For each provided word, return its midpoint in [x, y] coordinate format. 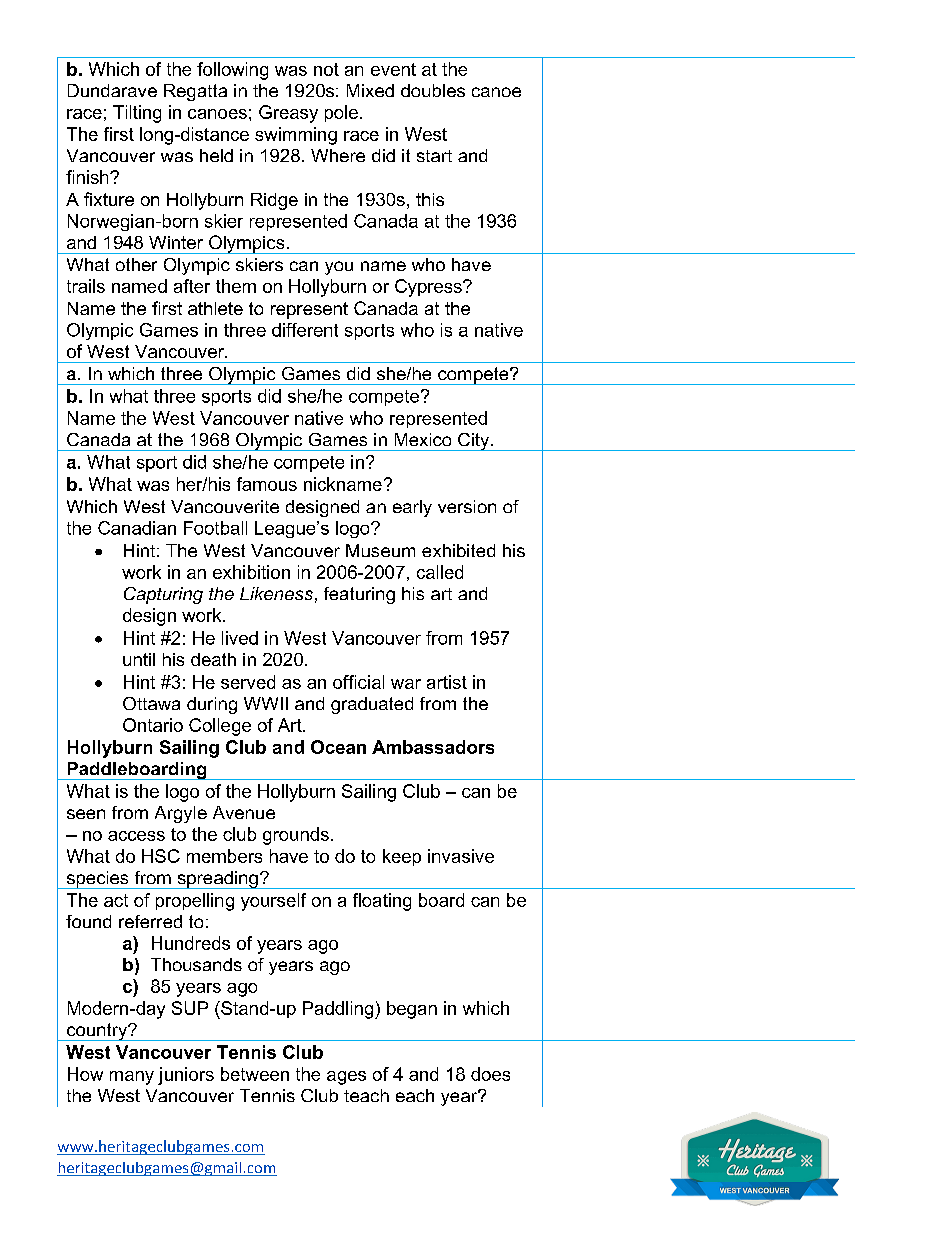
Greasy [288, 114]
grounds [296, 836]
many [132, 1078]
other [136, 264]
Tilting [137, 114]
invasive [461, 856]
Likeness [276, 593]
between [255, 1074]
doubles [433, 90]
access [136, 836]
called [440, 572]
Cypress [429, 288]
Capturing [163, 595]
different [305, 330]
